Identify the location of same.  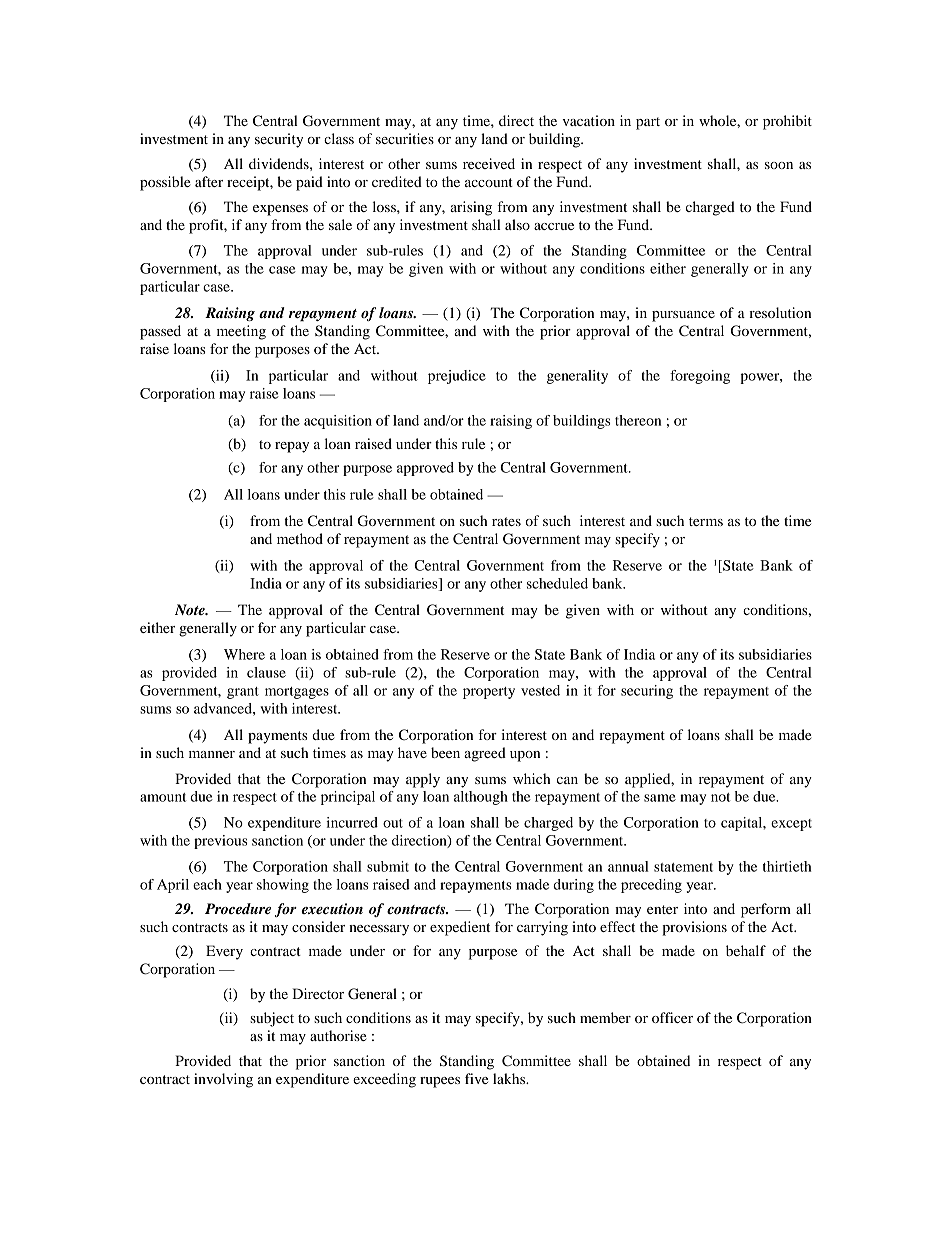
(660, 798).
